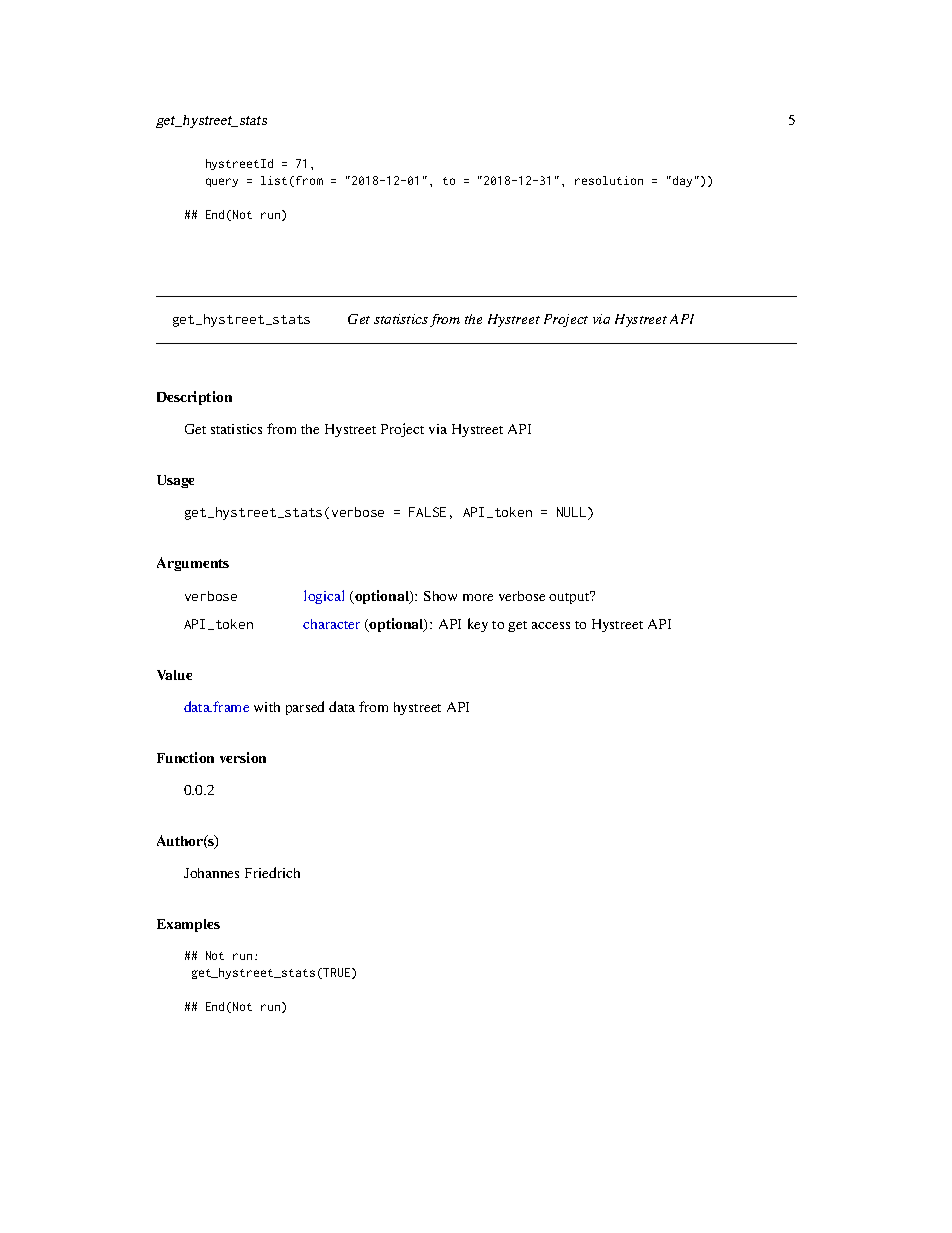 Image resolution: width=952 pixels, height=1233 pixels. What do you see at coordinates (551, 625) in the document?
I see `access` at bounding box center [551, 625].
